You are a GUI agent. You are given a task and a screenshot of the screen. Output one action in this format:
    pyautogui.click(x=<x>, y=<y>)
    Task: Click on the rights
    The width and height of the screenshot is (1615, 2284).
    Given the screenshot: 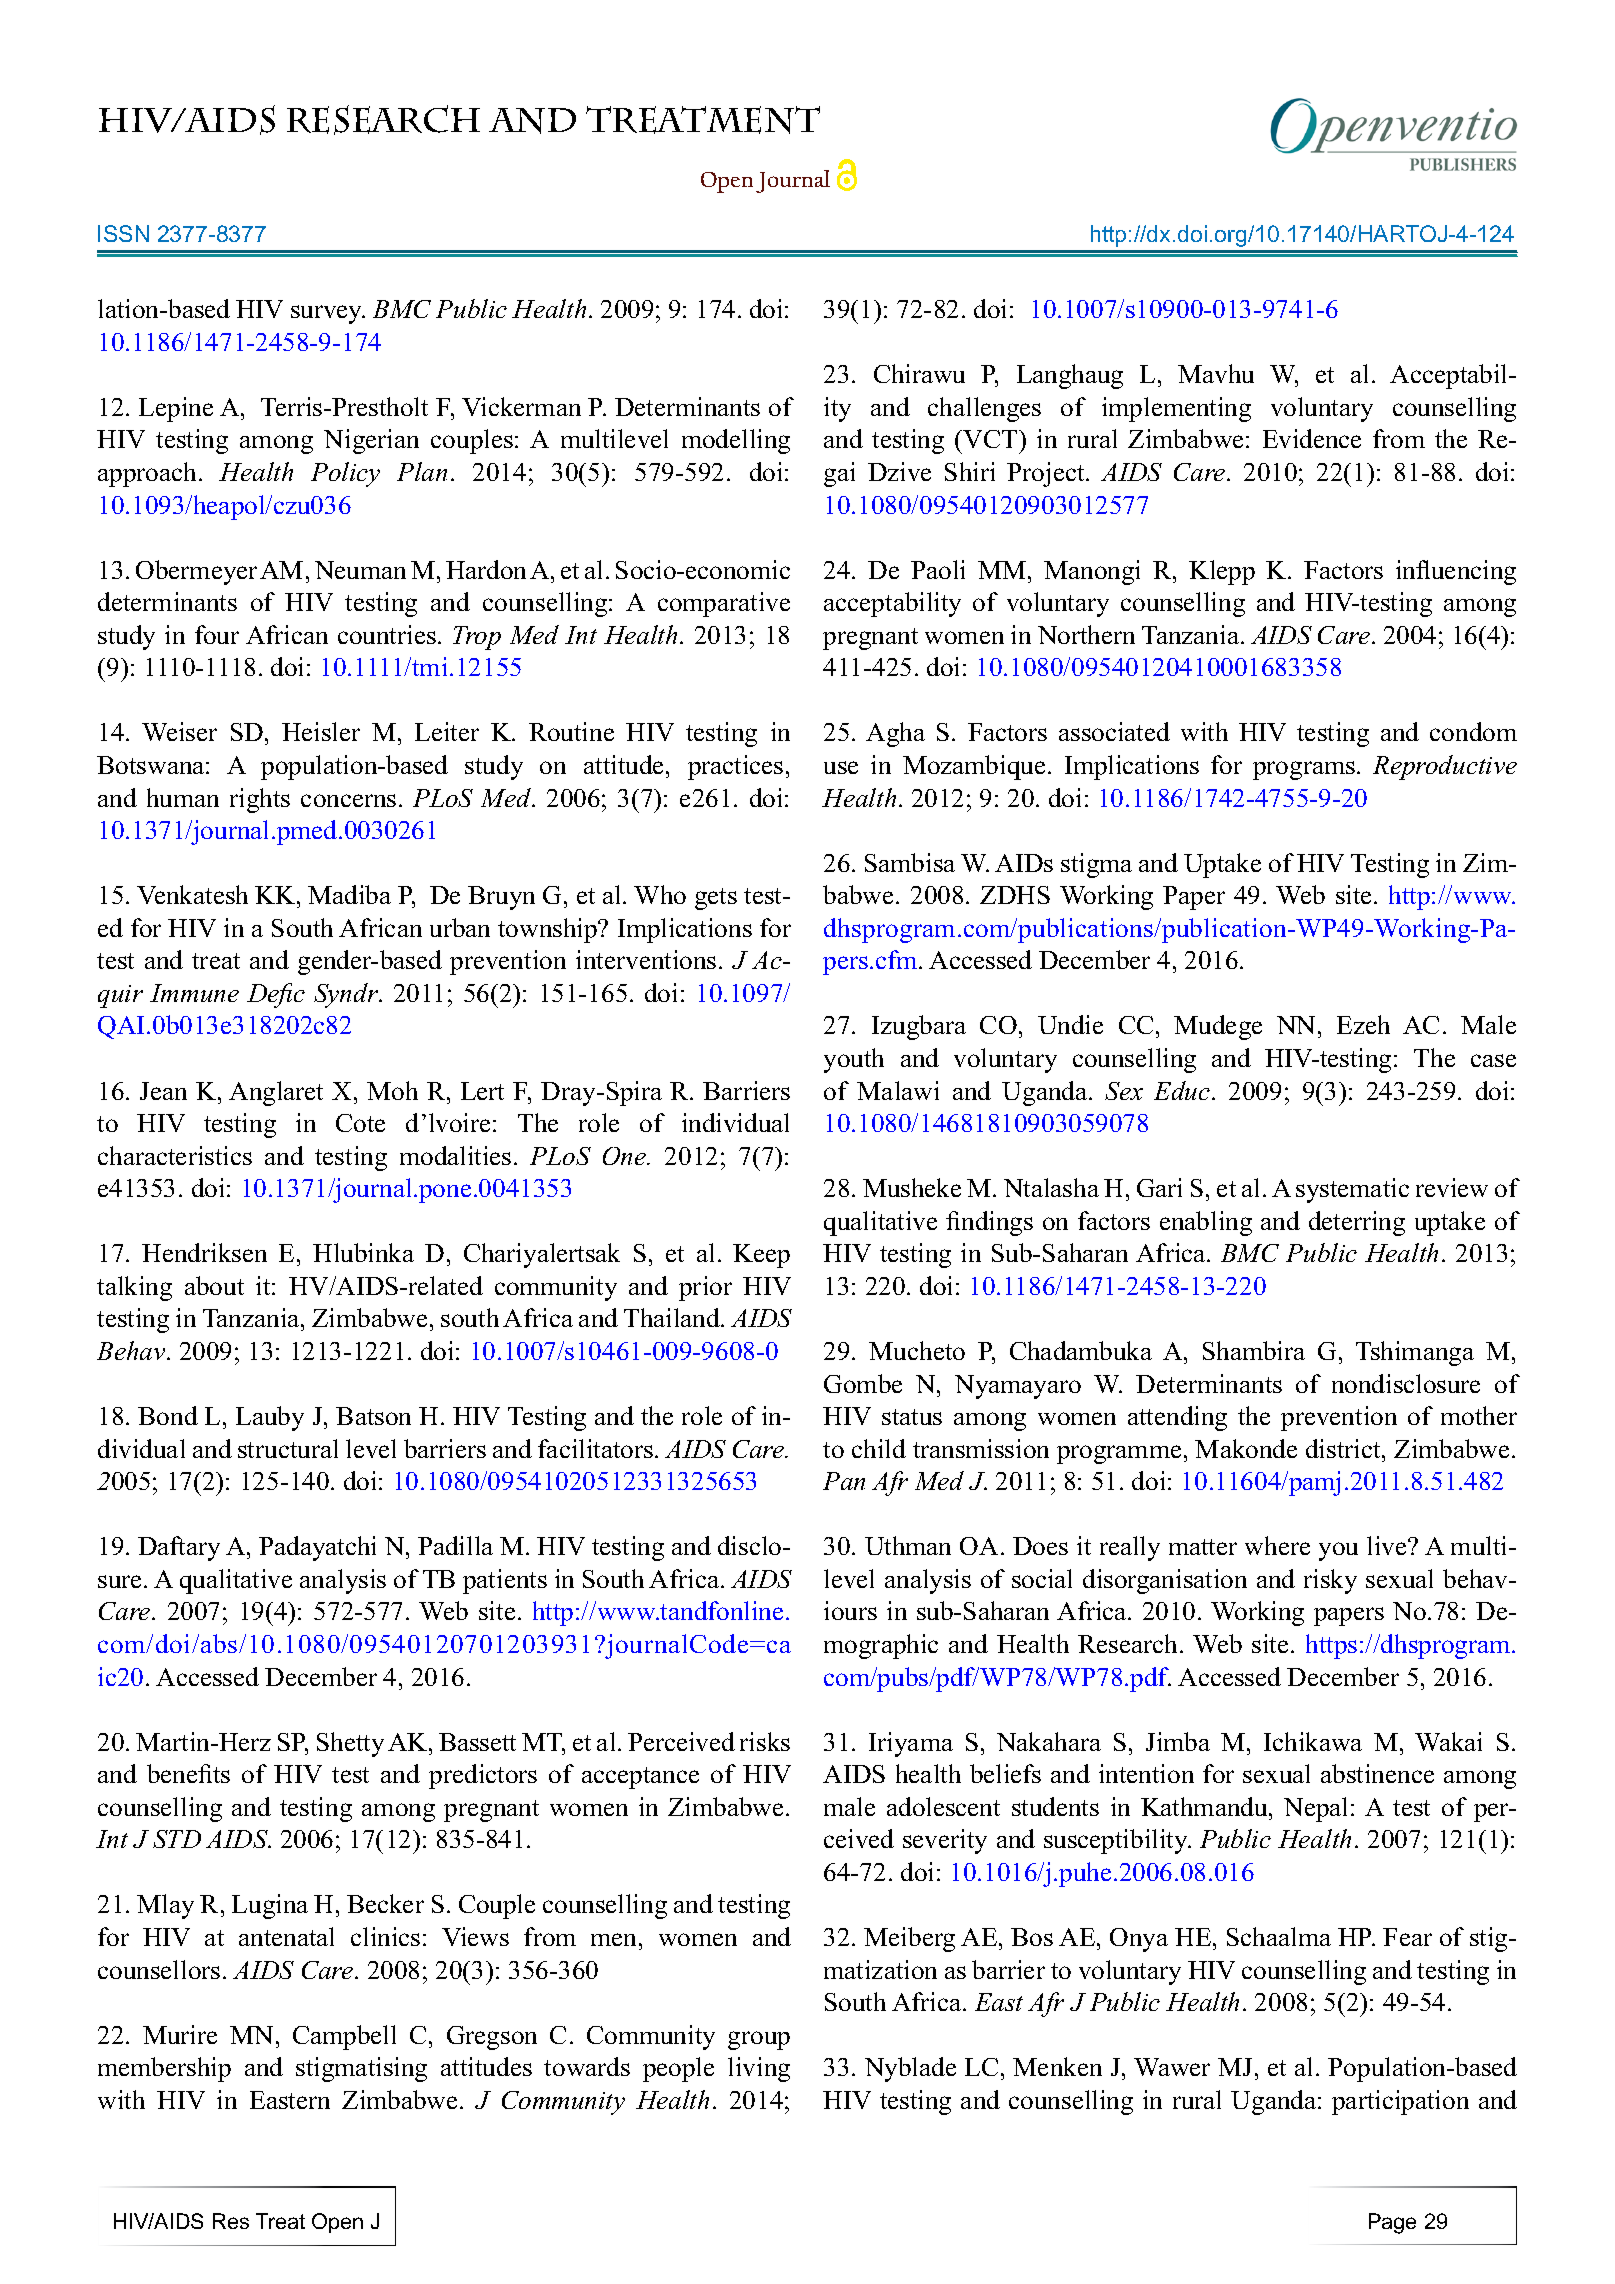 What is the action you would take?
    pyautogui.click(x=260, y=800)
